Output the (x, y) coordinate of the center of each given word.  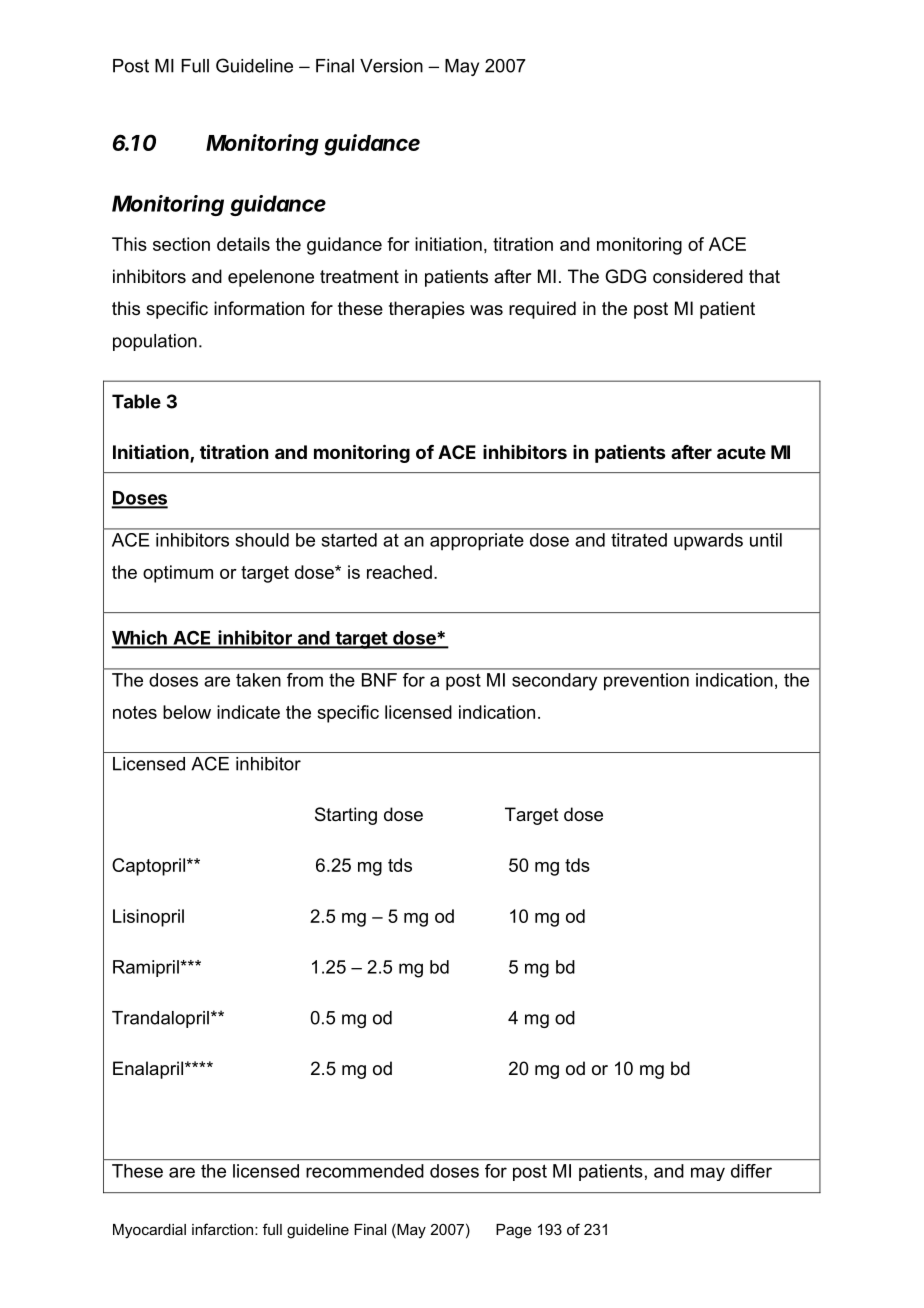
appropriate (477, 542)
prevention (646, 682)
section (181, 244)
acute (741, 452)
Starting (346, 816)
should (262, 540)
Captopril (150, 867)
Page (514, 1231)
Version (391, 66)
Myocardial (149, 1231)
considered (698, 276)
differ (751, 1171)
